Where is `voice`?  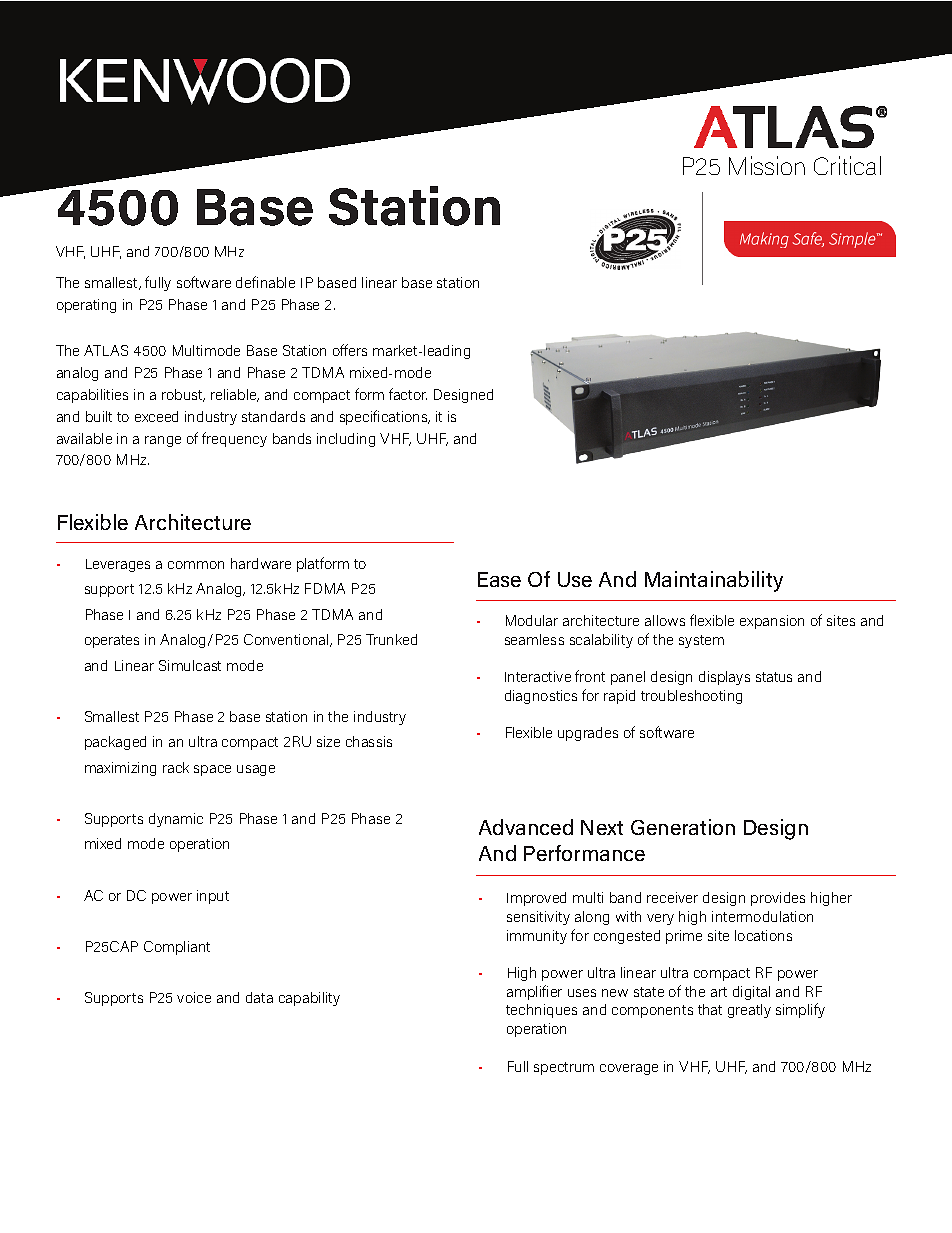
voice is located at coordinates (194, 997).
